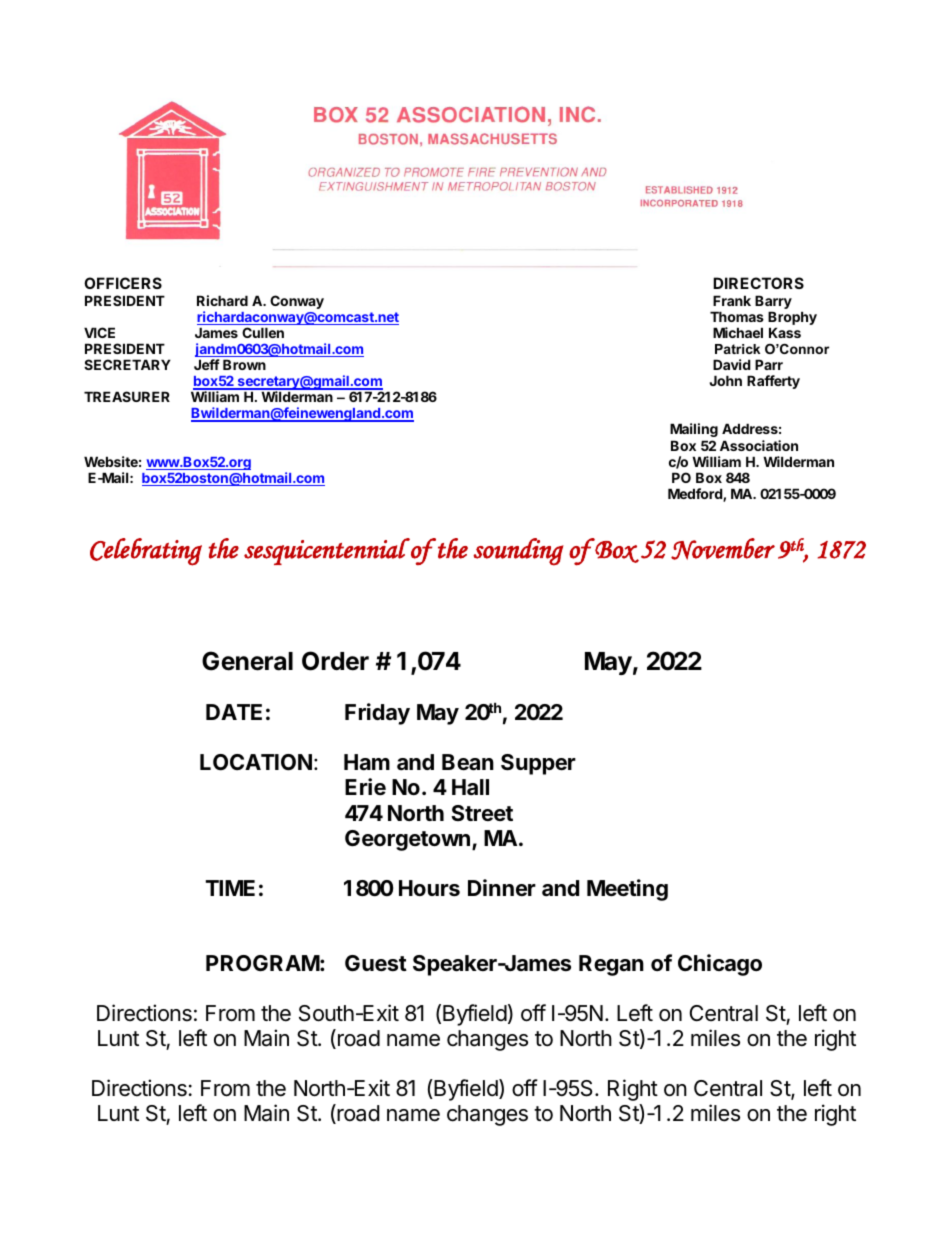 The image size is (952, 1233). Describe the element at coordinates (732, 300) in the screenshot. I see `Frank` at that location.
